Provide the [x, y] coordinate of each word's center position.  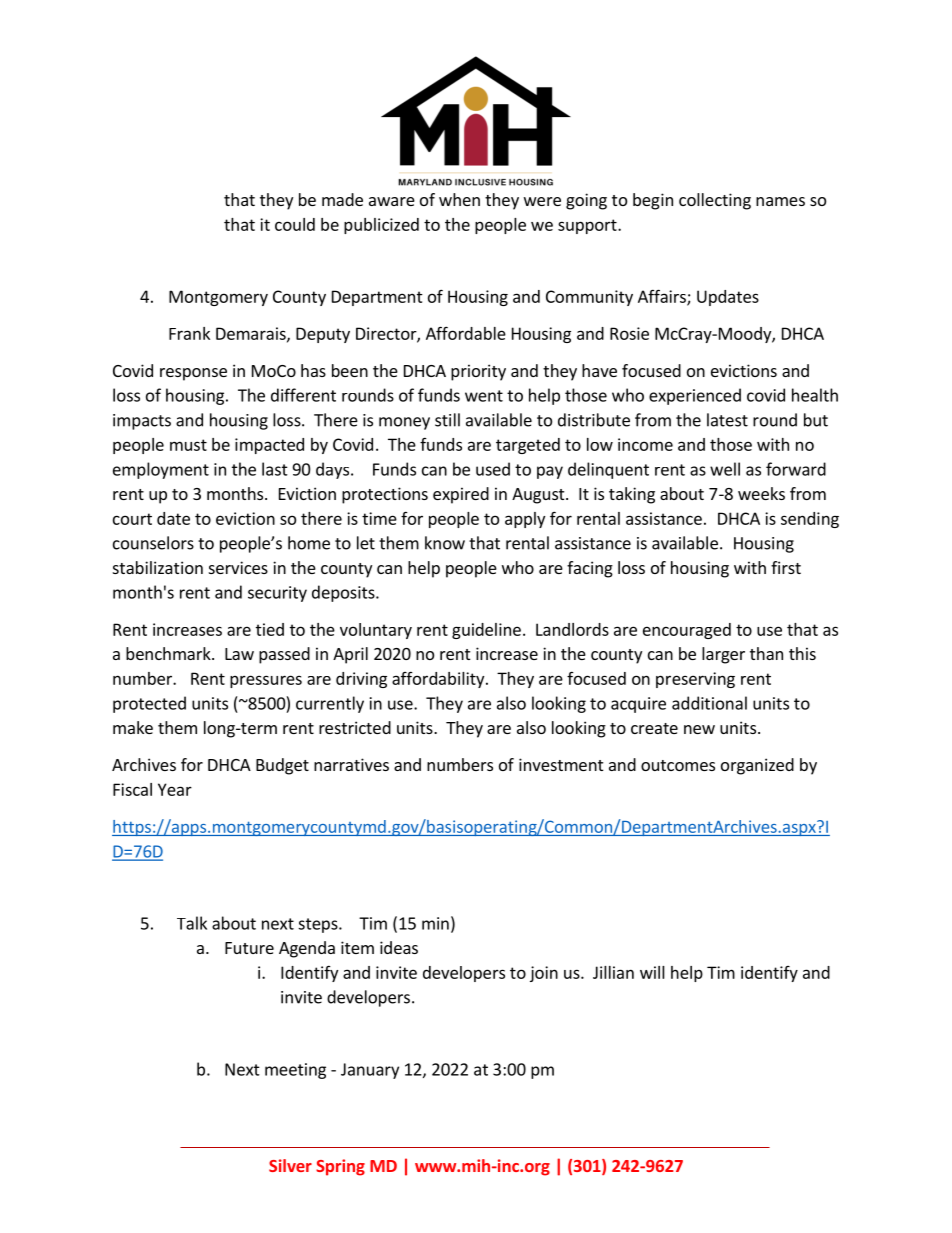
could [295, 224]
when [459, 199]
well [725, 469]
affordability [439, 680]
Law [239, 654]
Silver [290, 1165]
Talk [192, 923]
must [188, 445]
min [435, 923]
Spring [340, 1167]
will [652, 972]
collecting [715, 201]
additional [709, 703]
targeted [528, 446]
